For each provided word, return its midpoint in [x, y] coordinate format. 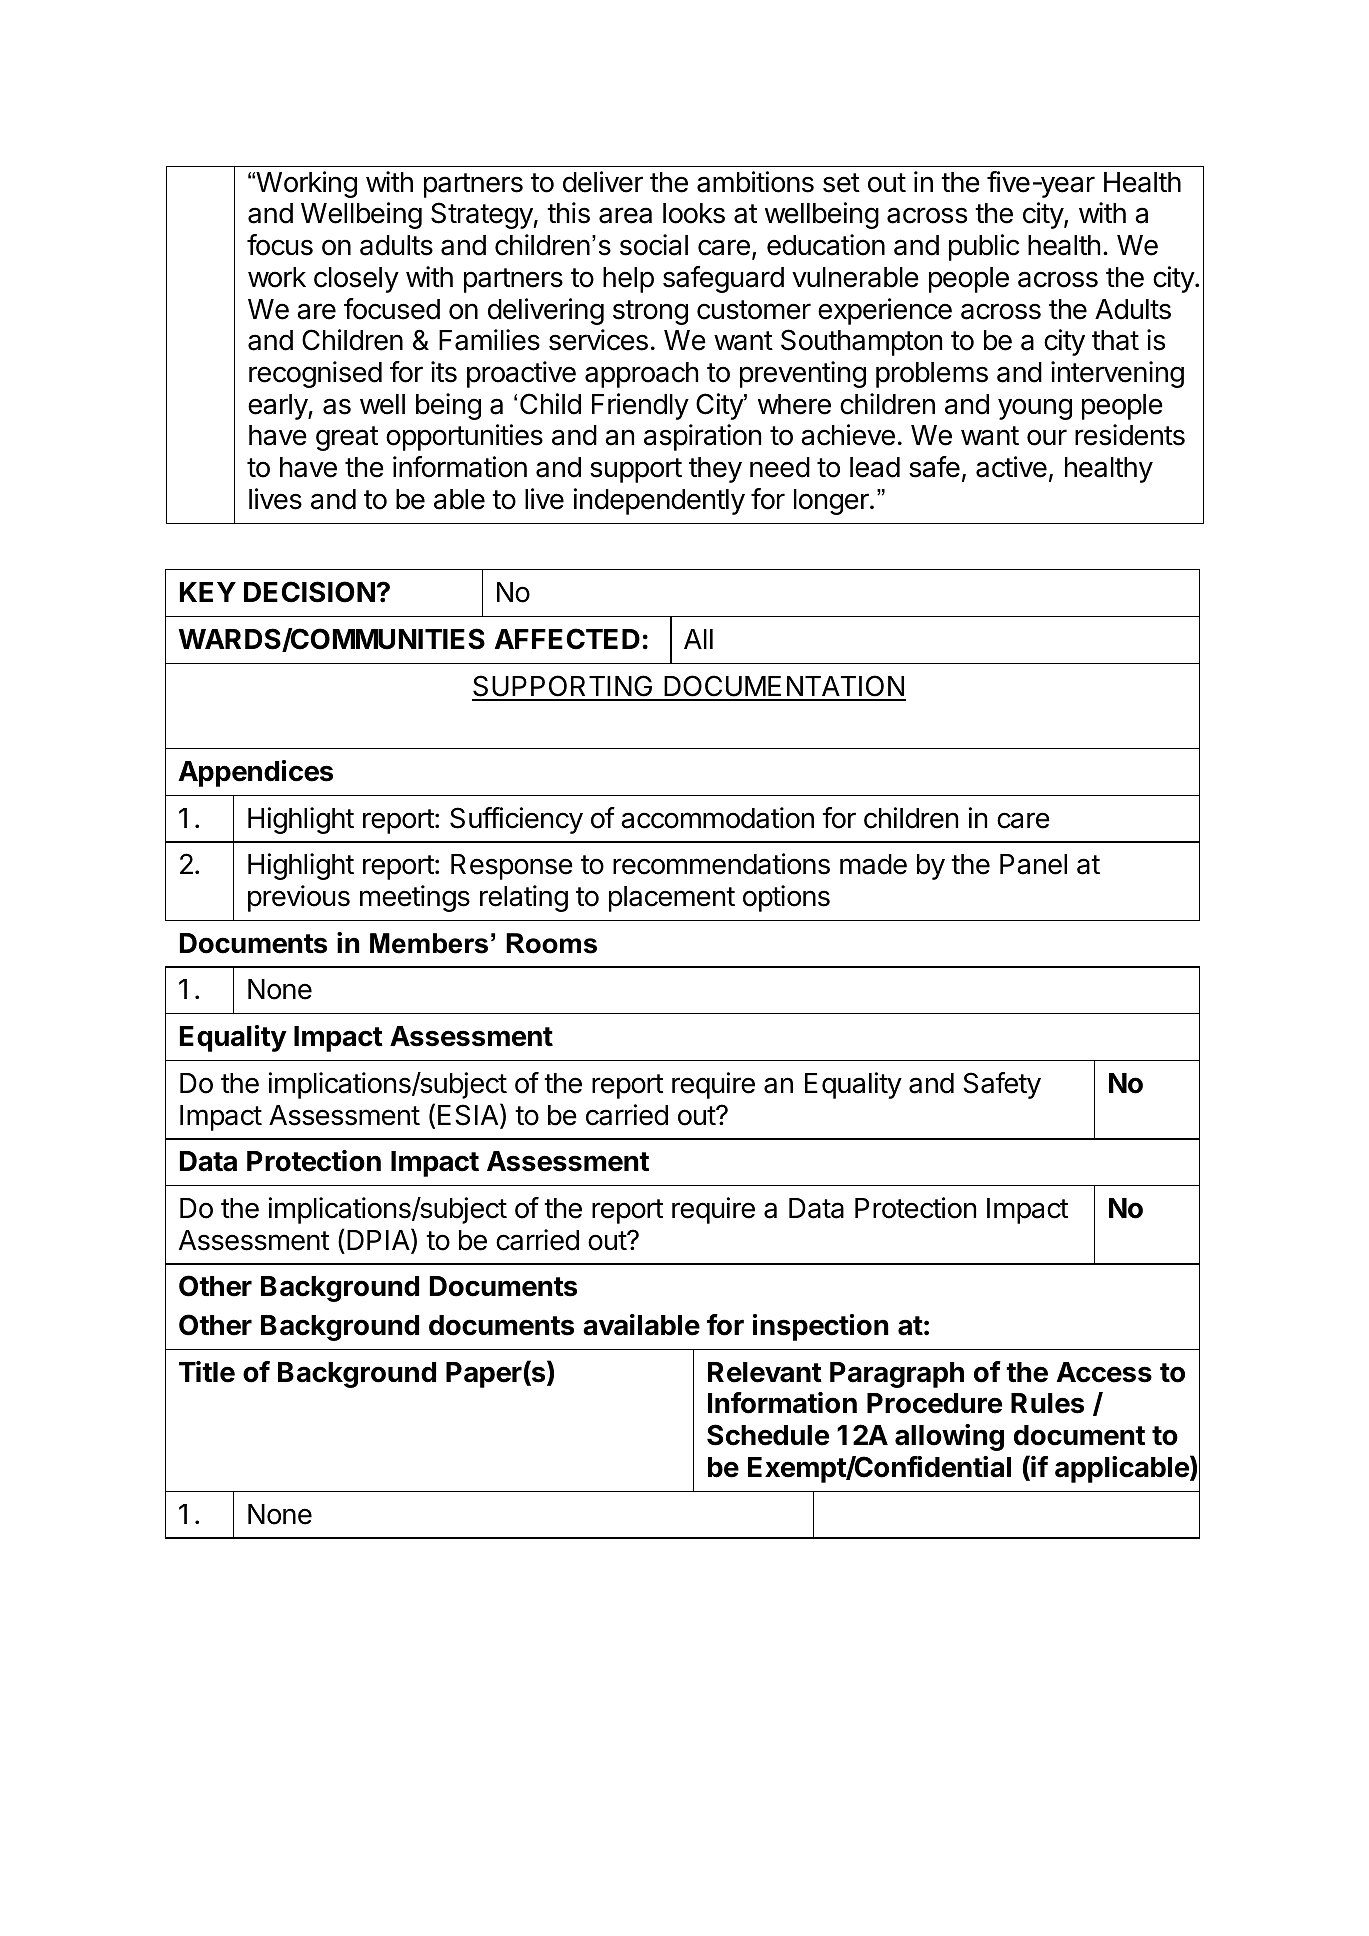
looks [694, 213]
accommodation [717, 818]
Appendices [256, 773]
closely [356, 280]
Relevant [765, 1372]
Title [207, 1372]
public [984, 247]
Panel [1033, 864]
